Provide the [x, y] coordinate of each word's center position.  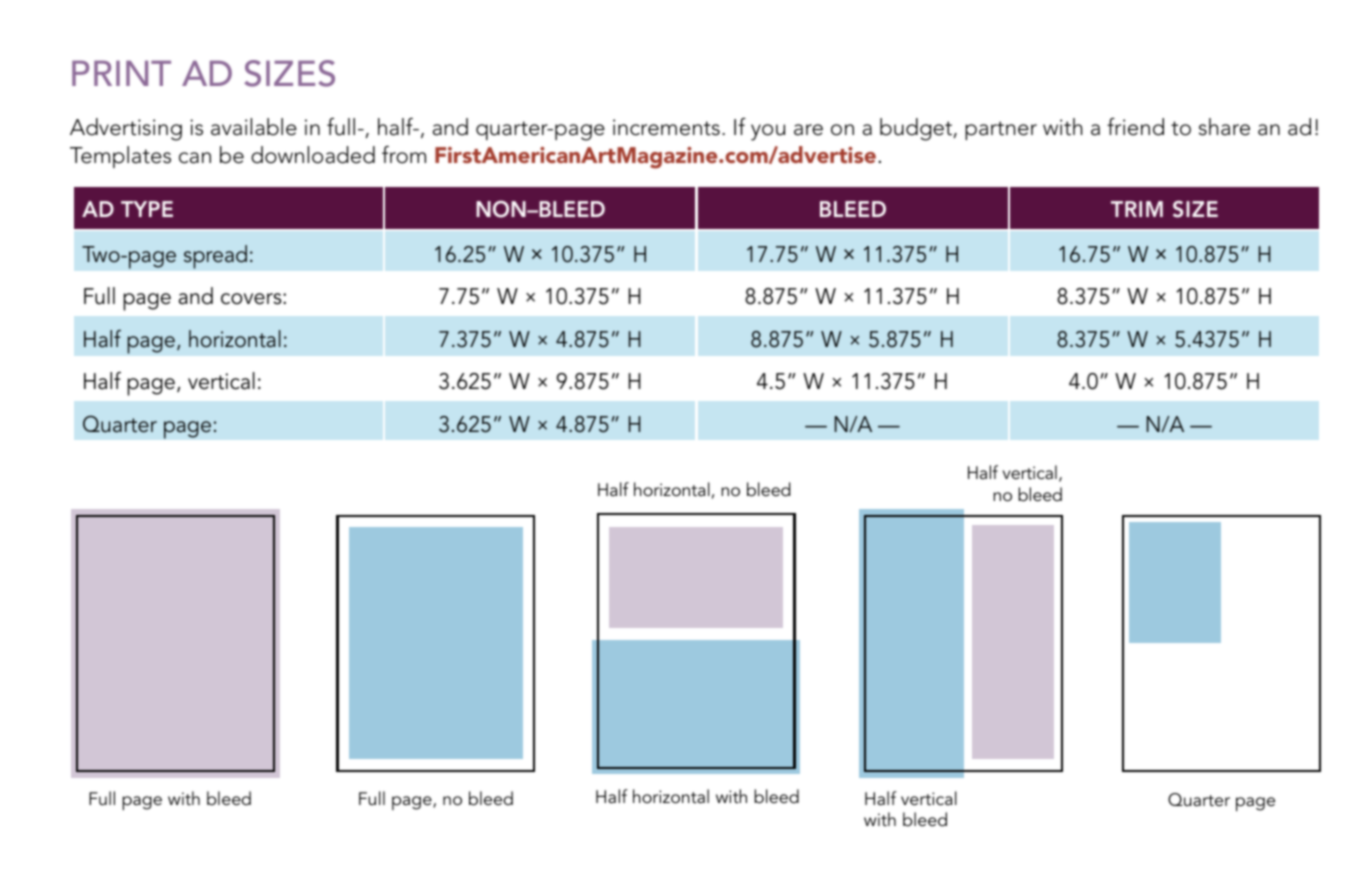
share [1224, 127]
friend [1135, 127]
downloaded [313, 155]
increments [666, 127]
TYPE [147, 209]
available [254, 127]
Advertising [126, 129]
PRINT [121, 73]
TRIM [1137, 209]
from [404, 155]
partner [1001, 130]
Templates [120, 157]
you [768, 132]
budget [917, 129]
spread [215, 257]
